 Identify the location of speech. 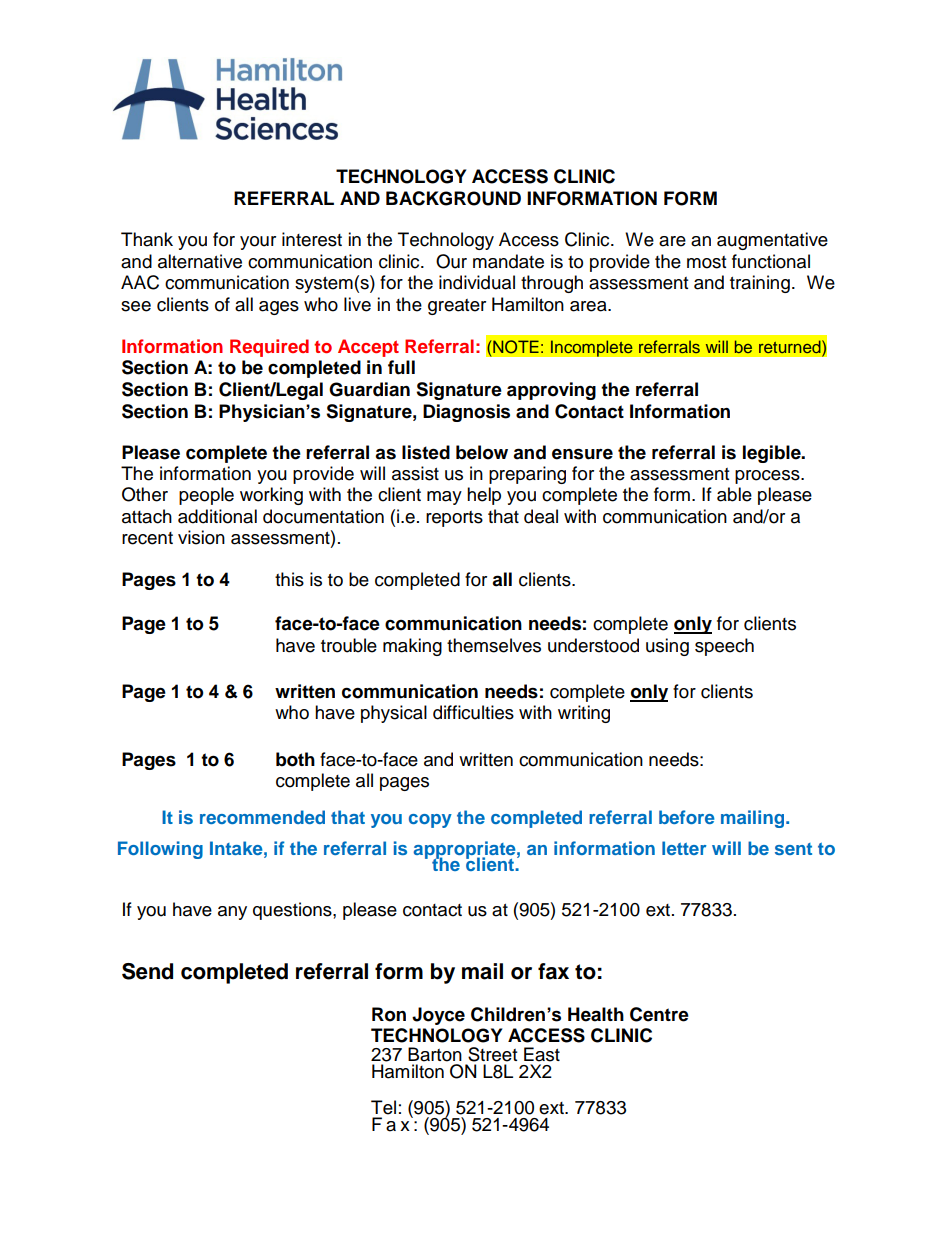
(724, 647).
